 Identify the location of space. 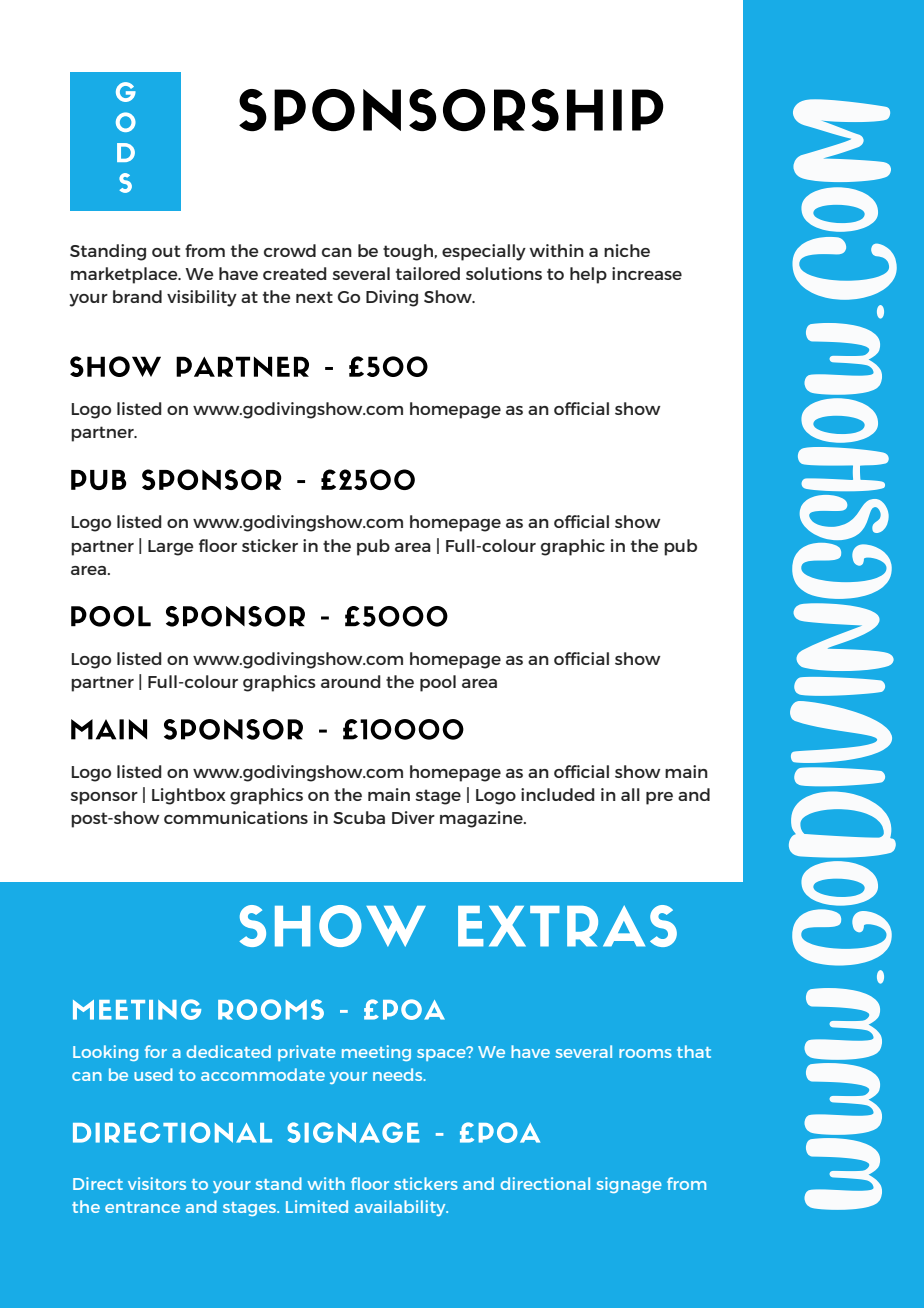
(442, 1054).
